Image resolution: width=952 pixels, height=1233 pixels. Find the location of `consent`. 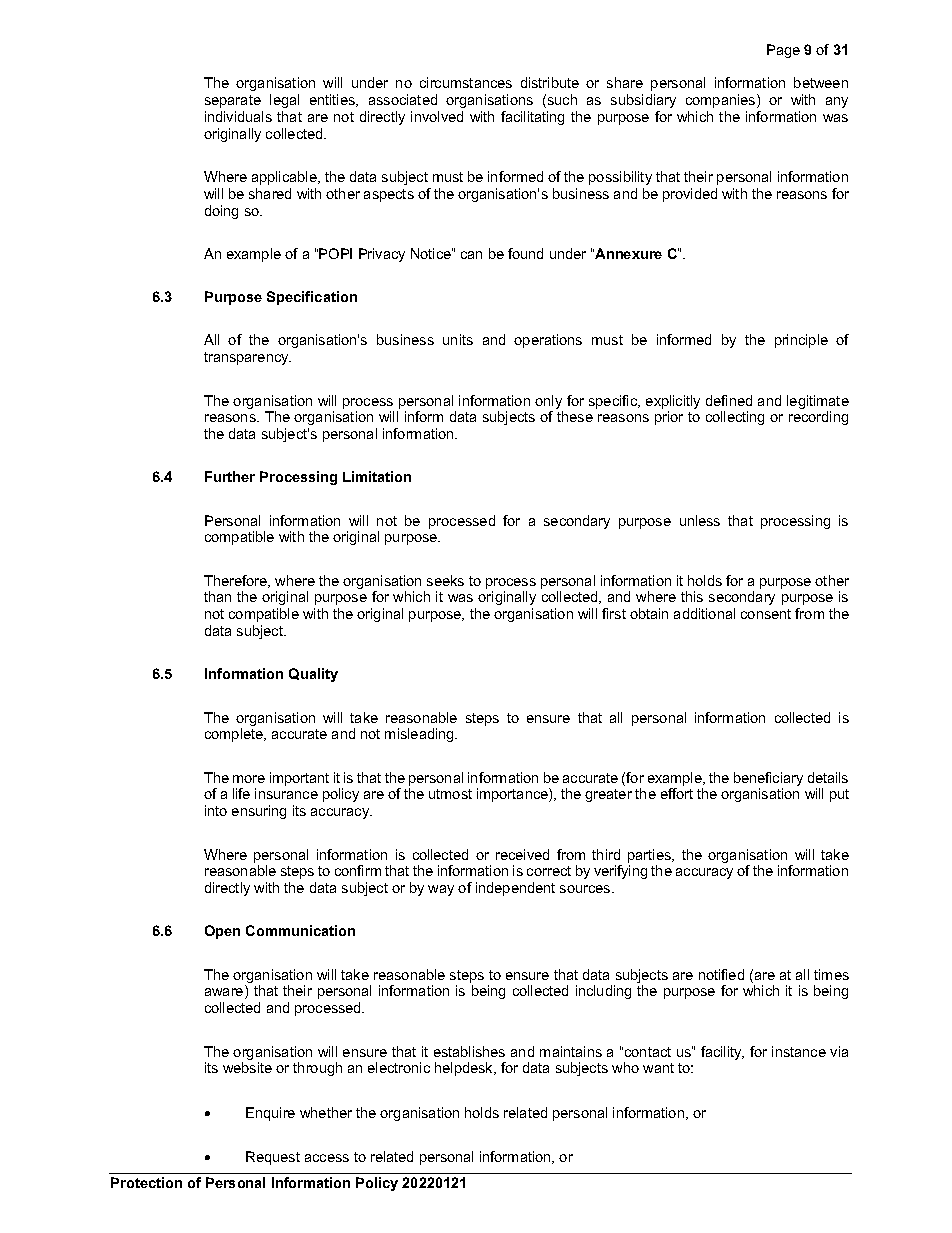

consent is located at coordinates (766, 614).
